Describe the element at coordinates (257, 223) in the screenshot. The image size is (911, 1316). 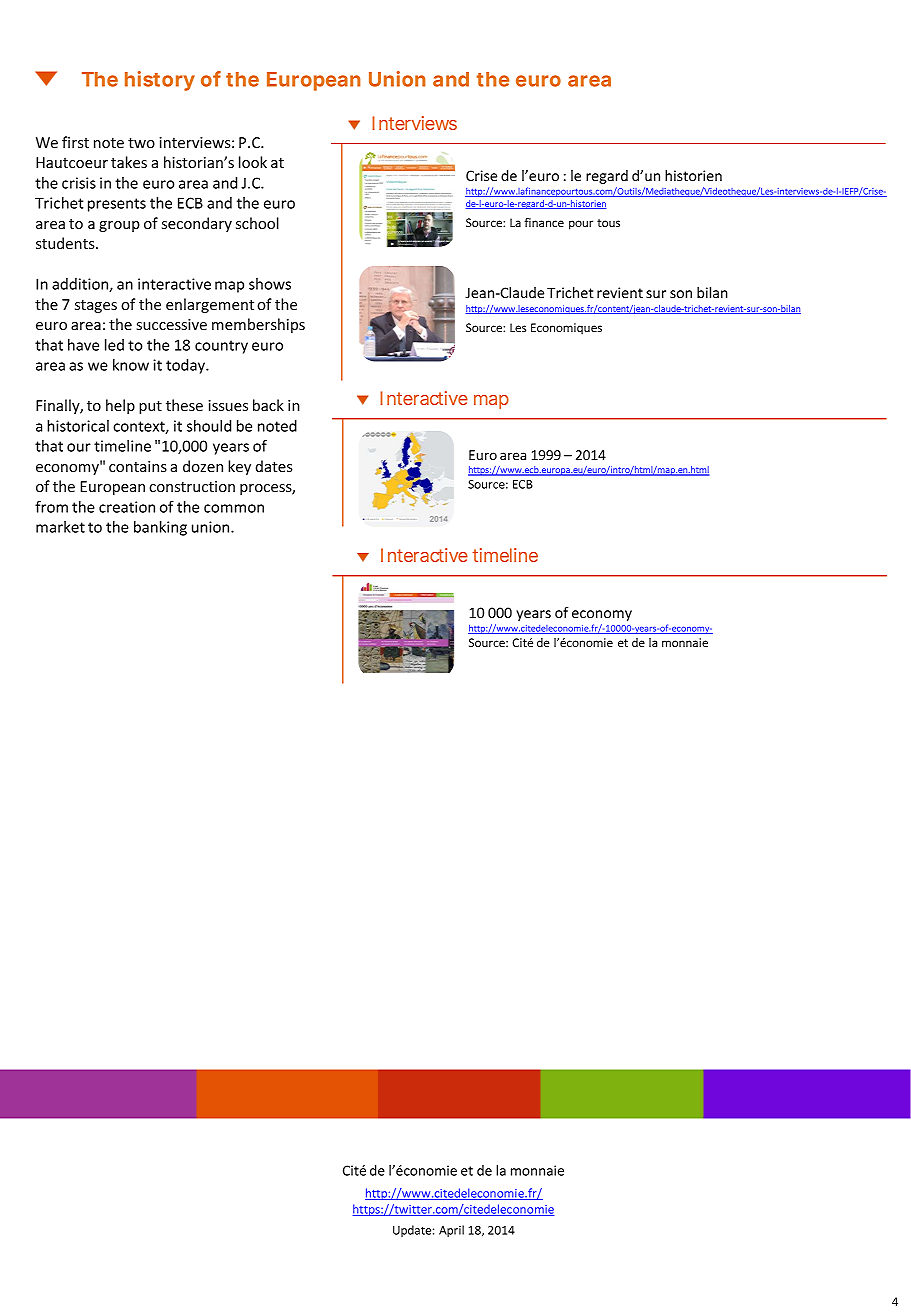
I see `school` at that location.
